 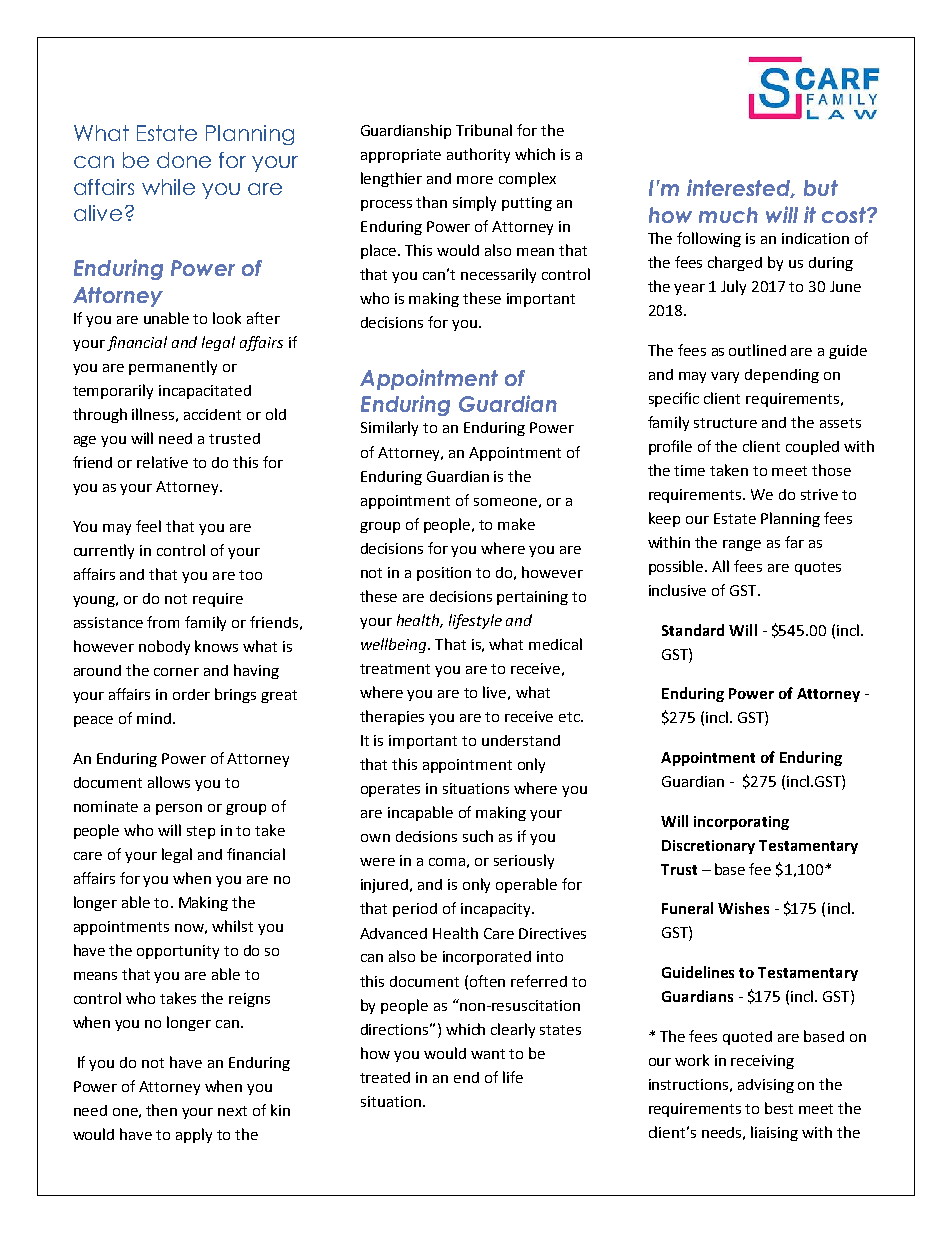 What do you see at coordinates (478, 155) in the image?
I see `authority` at bounding box center [478, 155].
